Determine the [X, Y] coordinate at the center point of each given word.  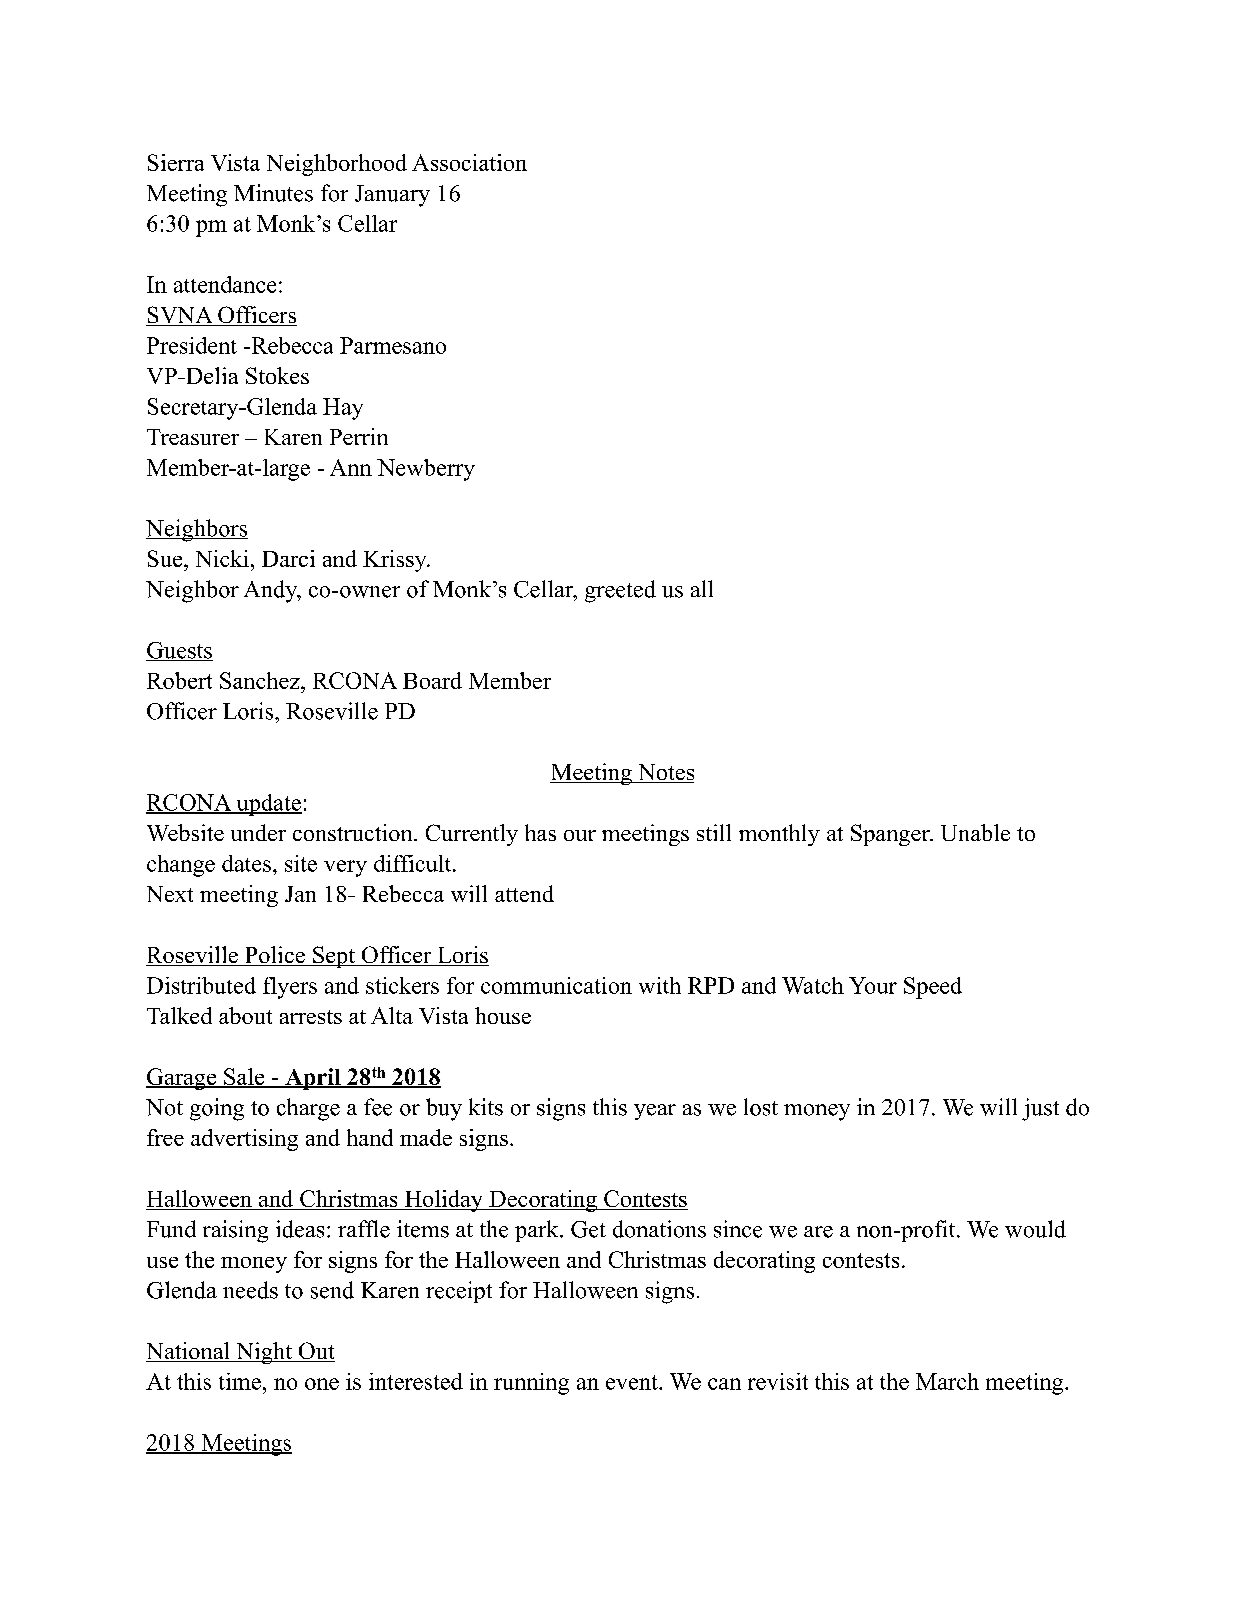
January [392, 196]
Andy [272, 591]
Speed [933, 988]
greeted [620, 591]
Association [469, 162]
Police [275, 956]
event [633, 1382]
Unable [975, 832]
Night [264, 1353]
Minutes [273, 193]
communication [556, 985]
